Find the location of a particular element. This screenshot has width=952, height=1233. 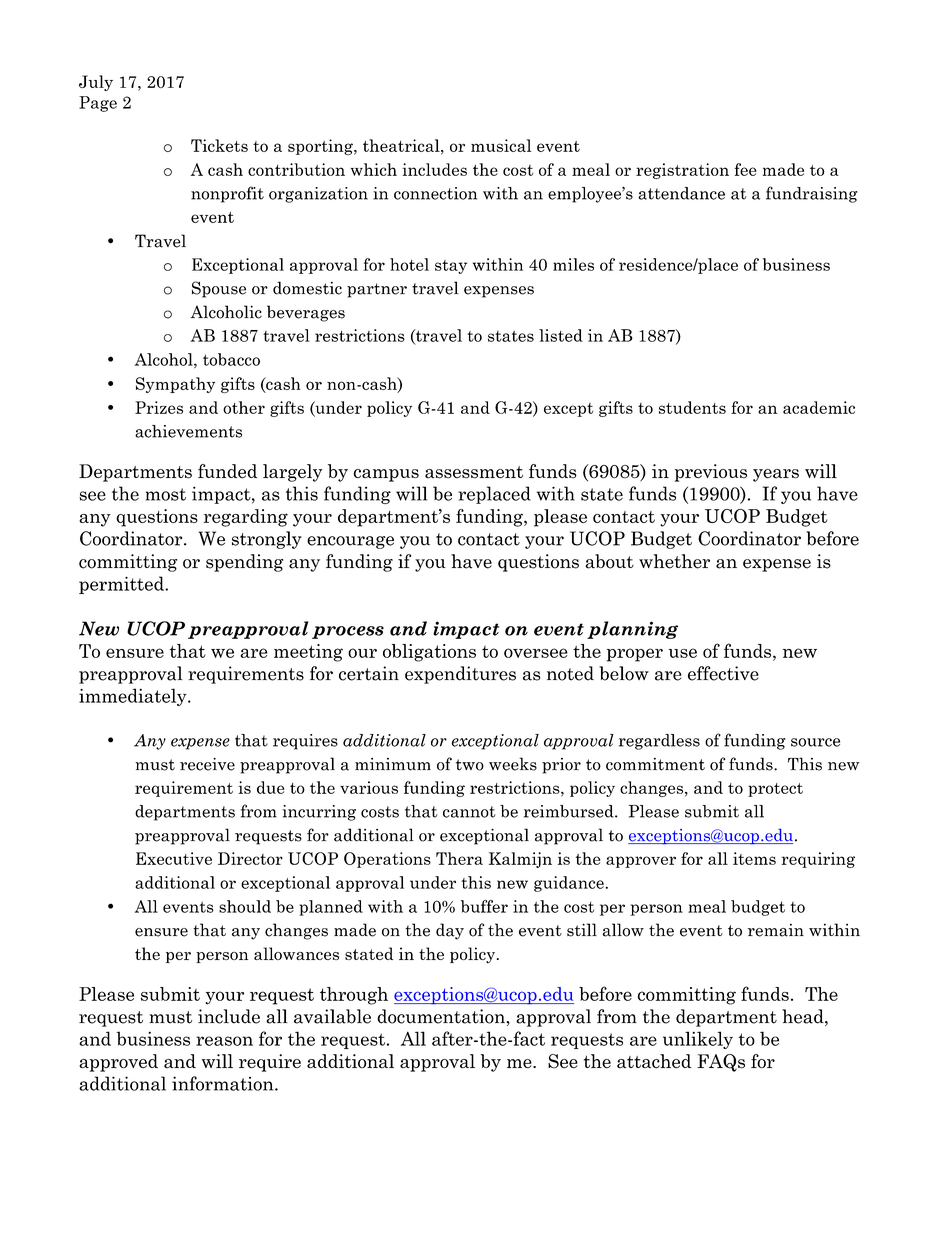

musical is located at coordinates (501, 145).
